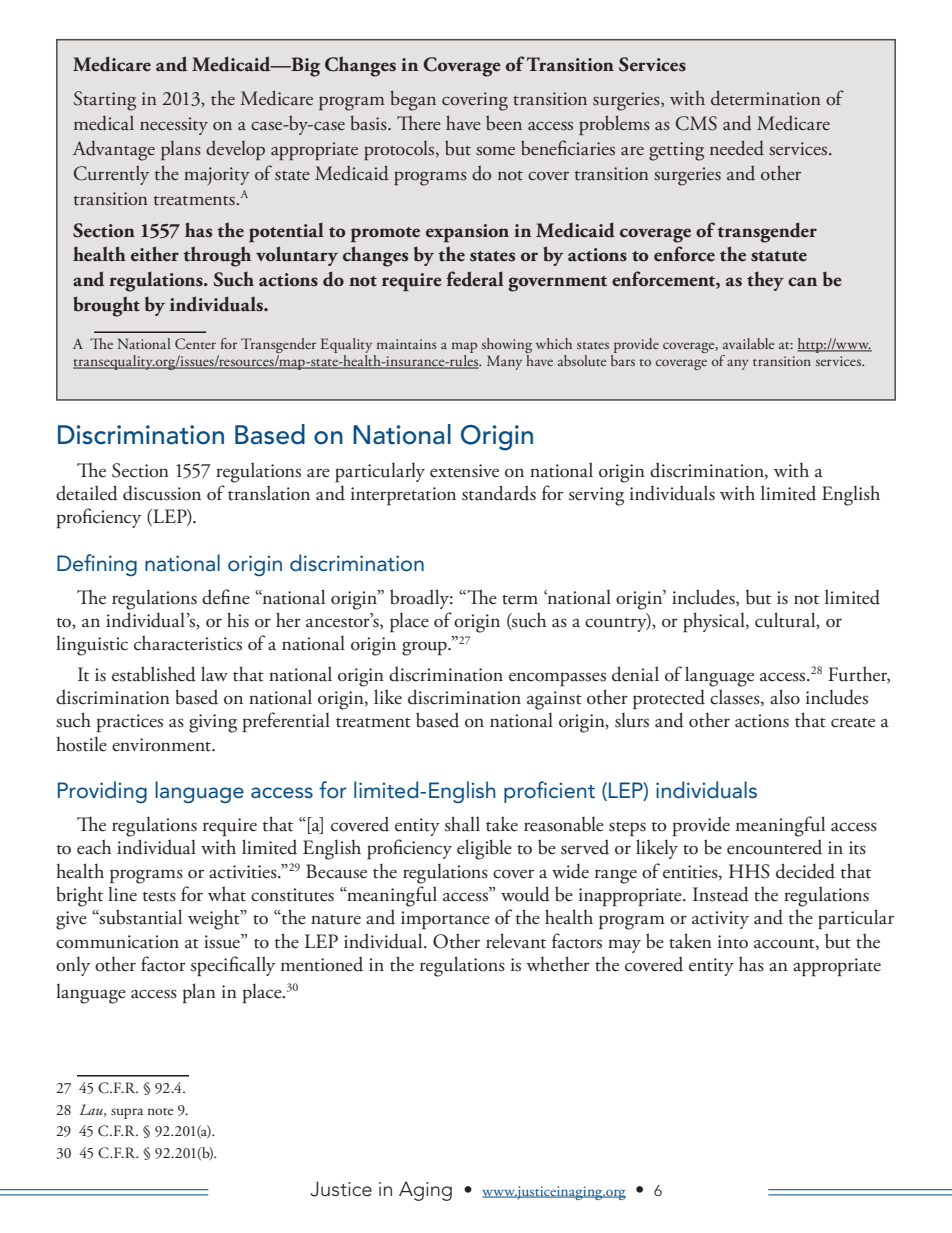  I want to click on discussion, so click(162, 493).
